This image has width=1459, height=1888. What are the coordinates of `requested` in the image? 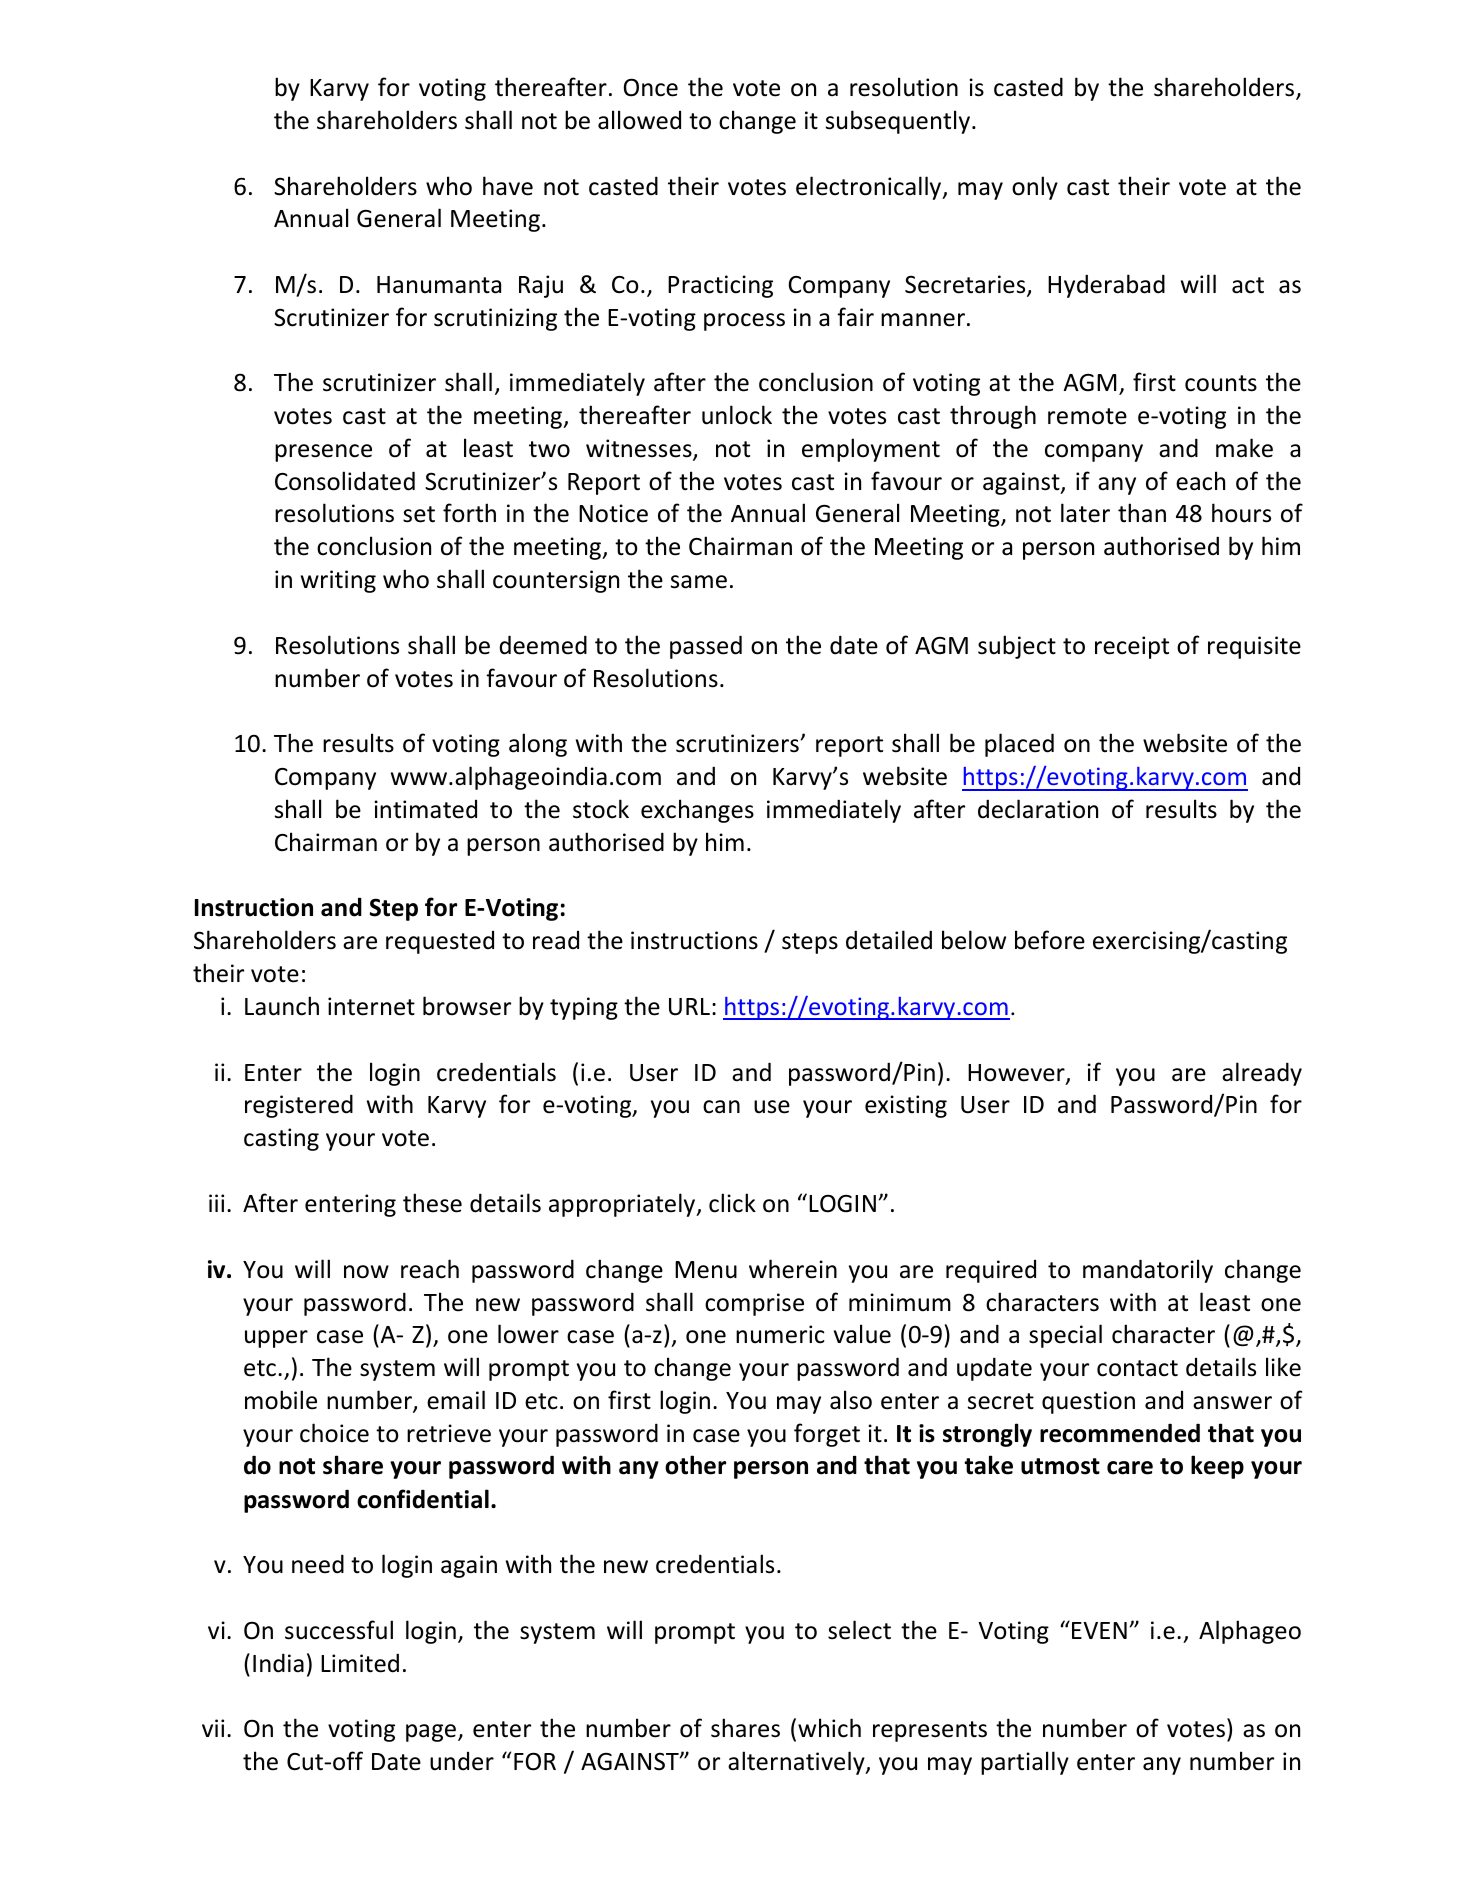 It's located at (440, 942).
